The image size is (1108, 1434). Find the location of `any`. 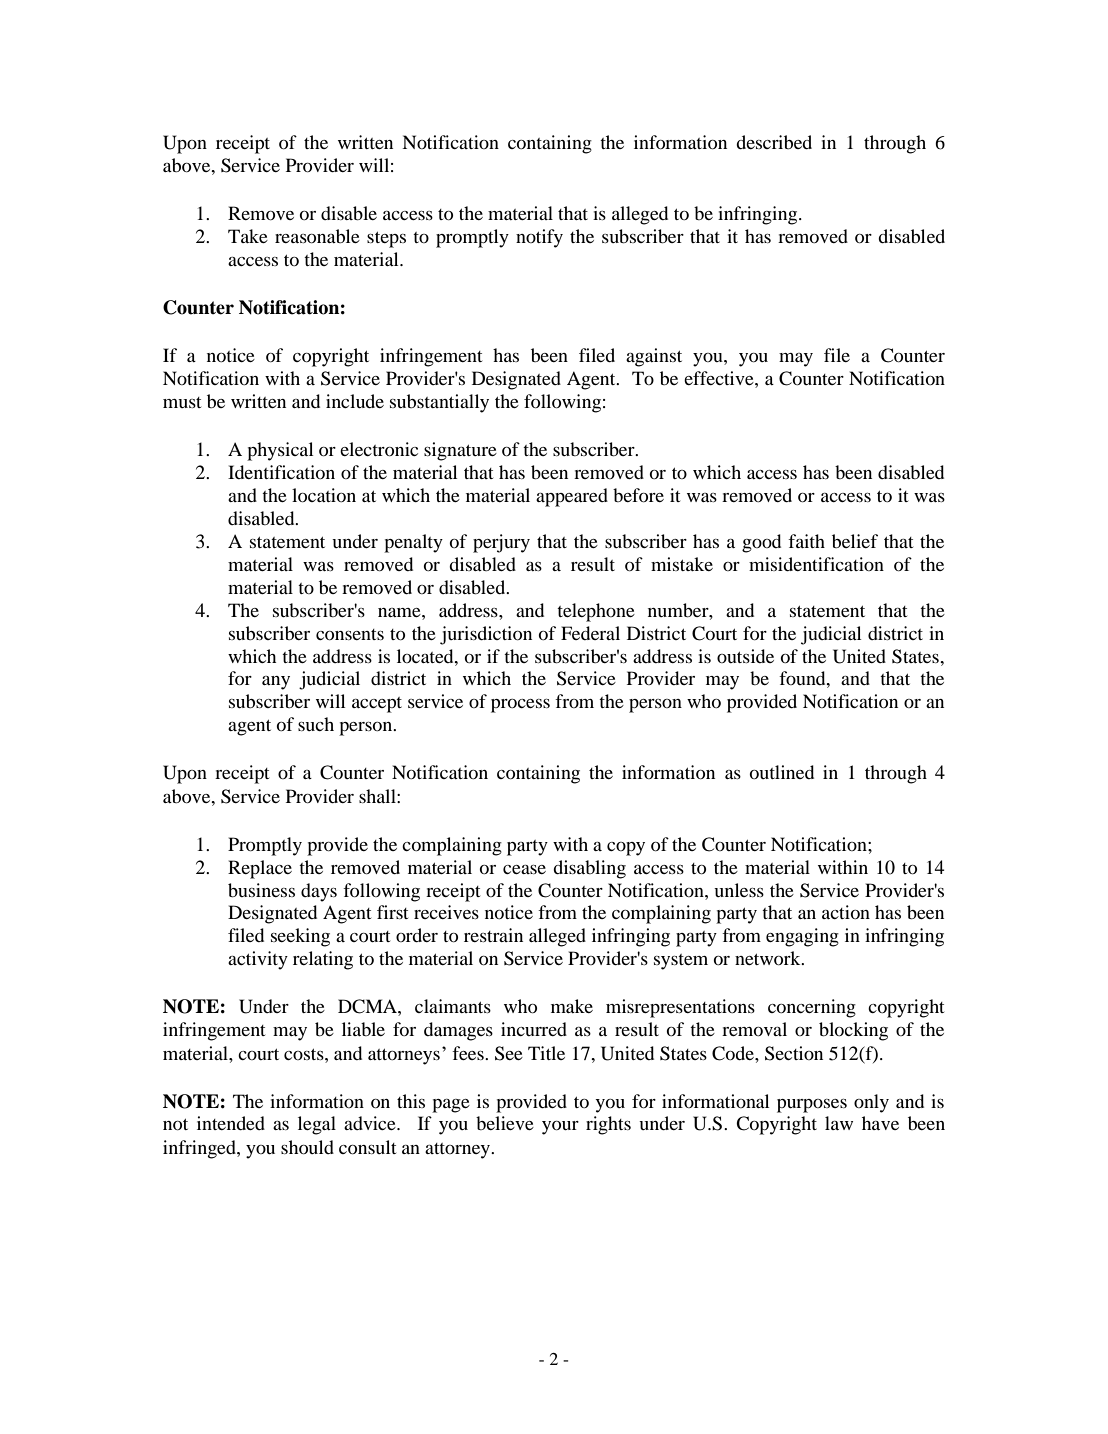

any is located at coordinates (276, 683).
